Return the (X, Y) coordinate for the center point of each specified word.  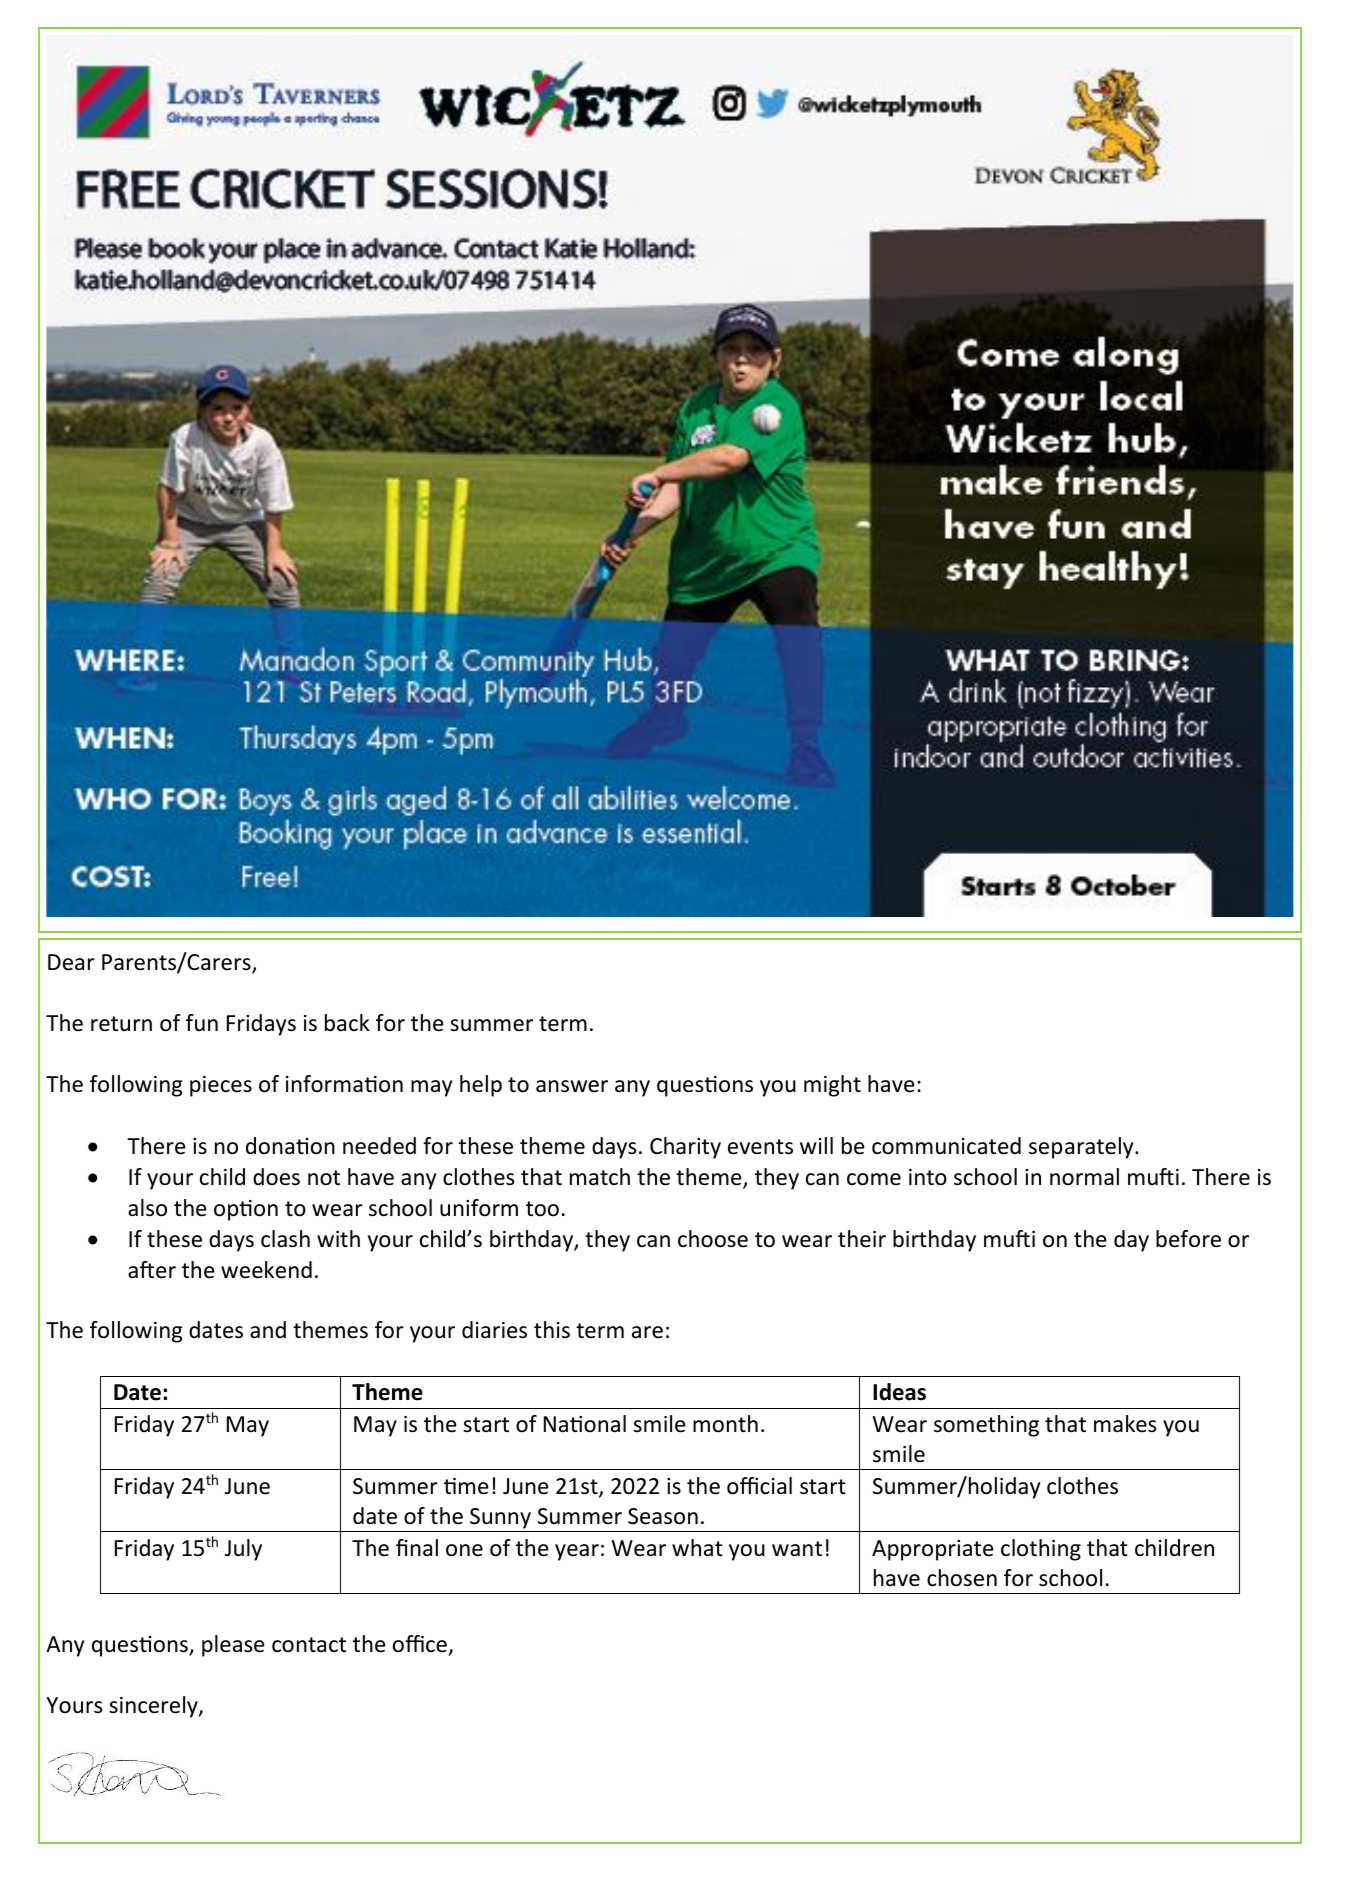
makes (1125, 1424)
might (832, 1086)
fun (202, 1023)
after (152, 1270)
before (1188, 1239)
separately (1082, 1148)
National (585, 1424)
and (268, 1330)
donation (290, 1146)
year (577, 1552)
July (243, 1550)
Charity (685, 1148)
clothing (1041, 1550)
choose (713, 1239)
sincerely (154, 1707)
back (347, 1023)
